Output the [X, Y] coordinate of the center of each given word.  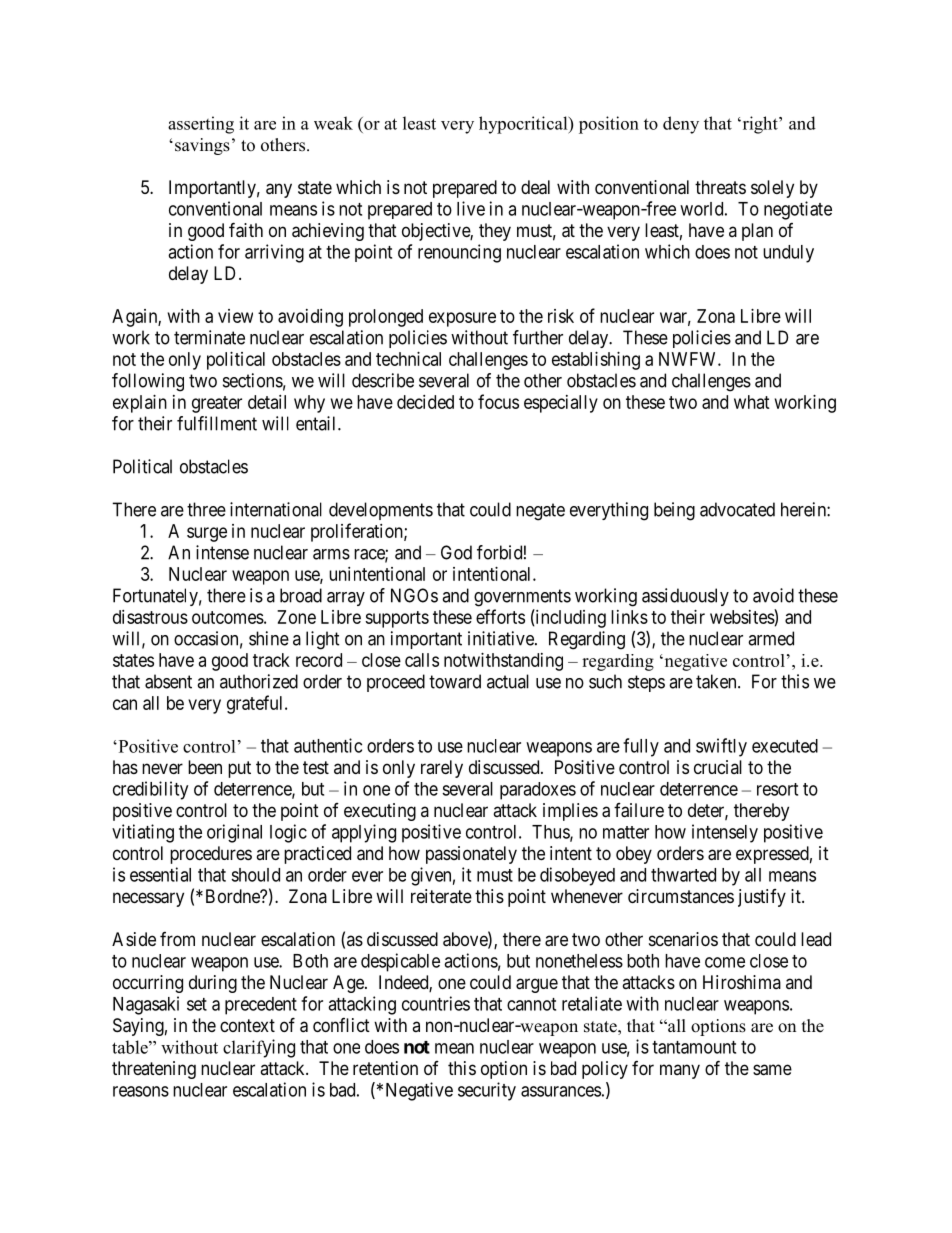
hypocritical [524, 125]
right [760, 125]
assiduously [685, 597]
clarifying [259, 1048]
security [487, 1091]
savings [202, 146]
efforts [500, 616]
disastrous [150, 617]
